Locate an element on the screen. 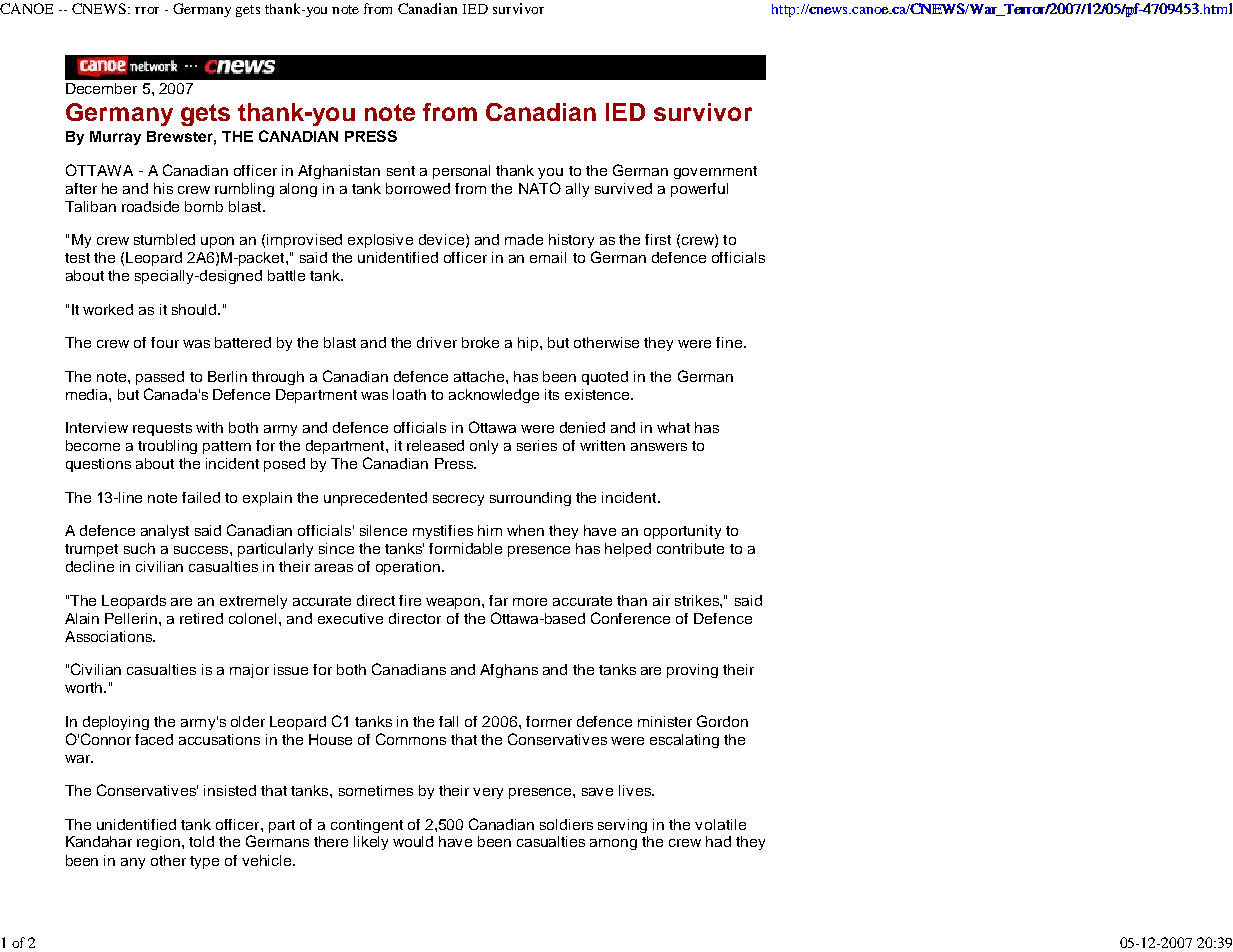 This screenshot has height=952, width=1233. Murray is located at coordinates (115, 138).
